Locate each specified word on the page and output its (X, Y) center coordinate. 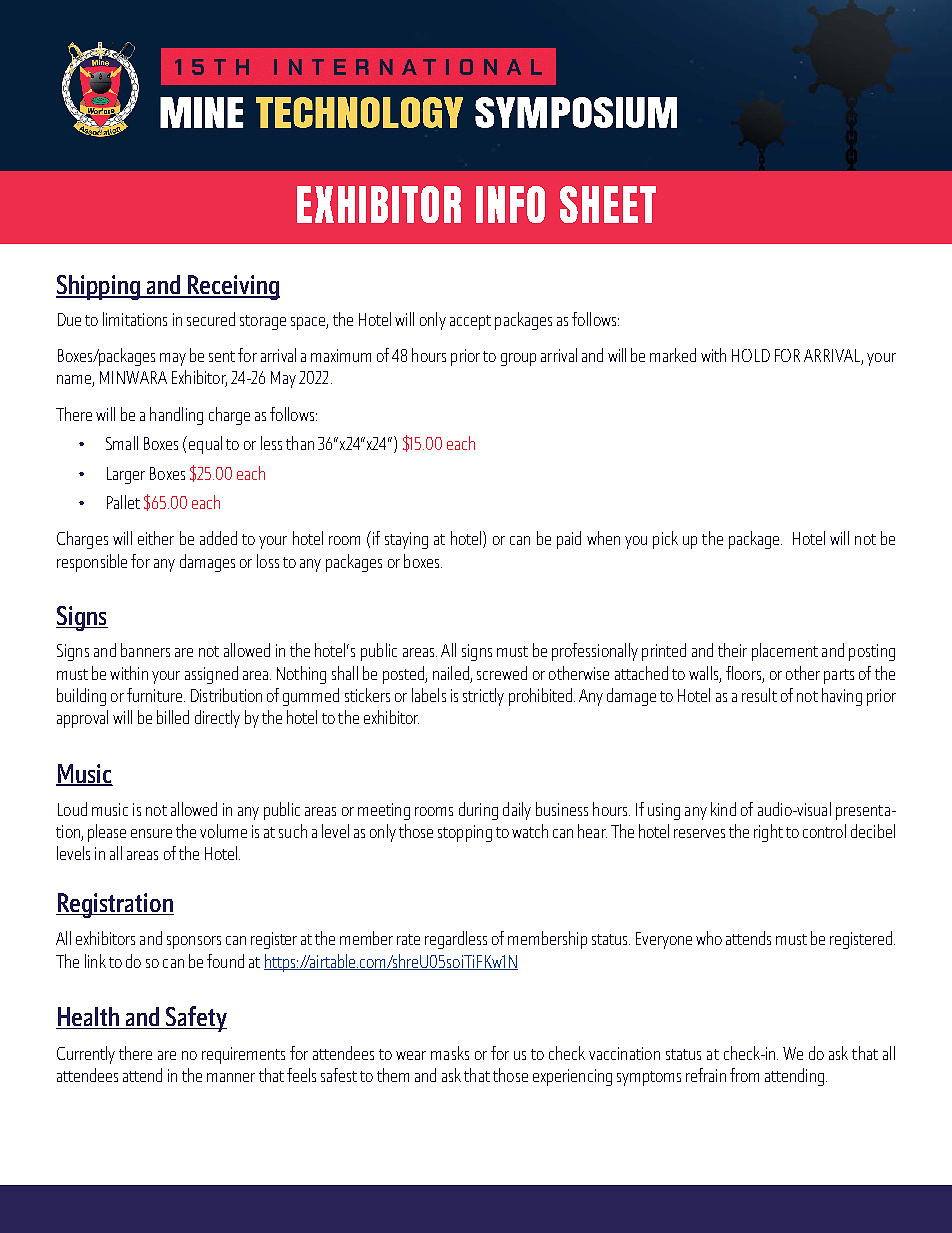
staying (406, 540)
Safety (195, 1019)
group (518, 359)
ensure (151, 833)
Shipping (99, 287)
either (156, 538)
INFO (510, 204)
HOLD (751, 355)
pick (665, 540)
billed (173, 717)
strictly (483, 697)
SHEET (608, 204)
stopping (465, 833)
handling (176, 416)
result (759, 695)
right (768, 833)
